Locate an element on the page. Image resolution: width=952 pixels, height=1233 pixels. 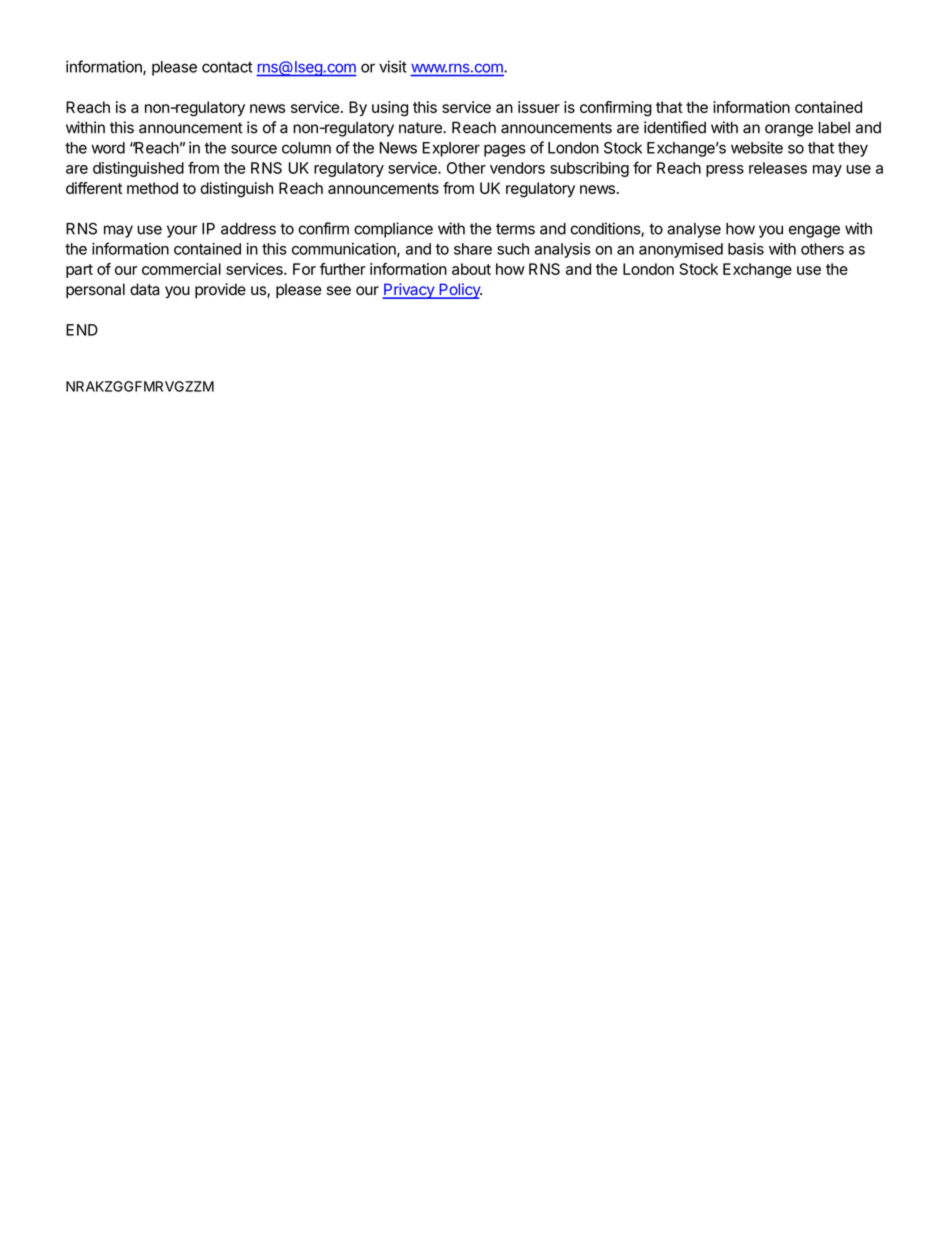
terms is located at coordinates (515, 229).
